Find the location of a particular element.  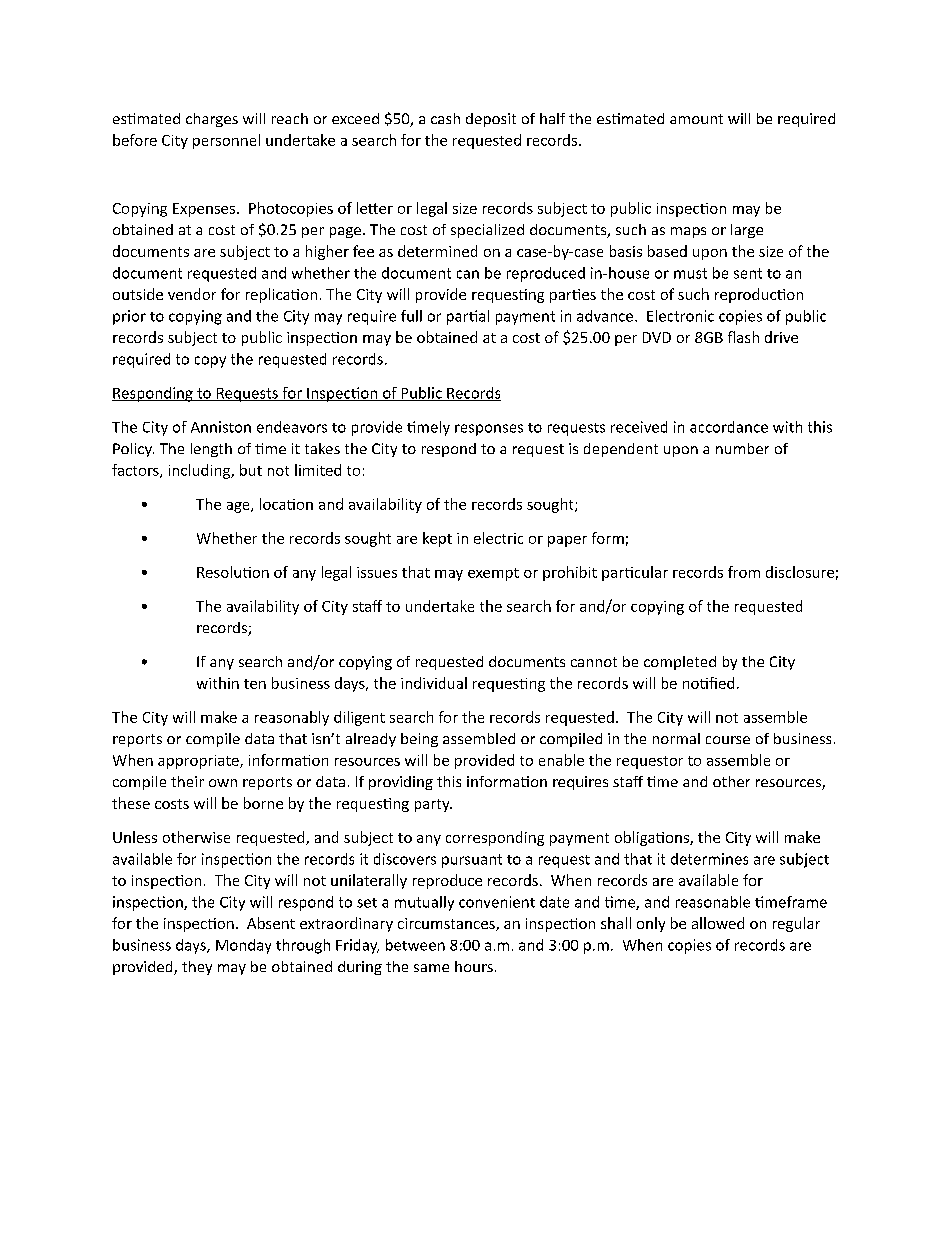

Electronic is located at coordinates (680, 316).
